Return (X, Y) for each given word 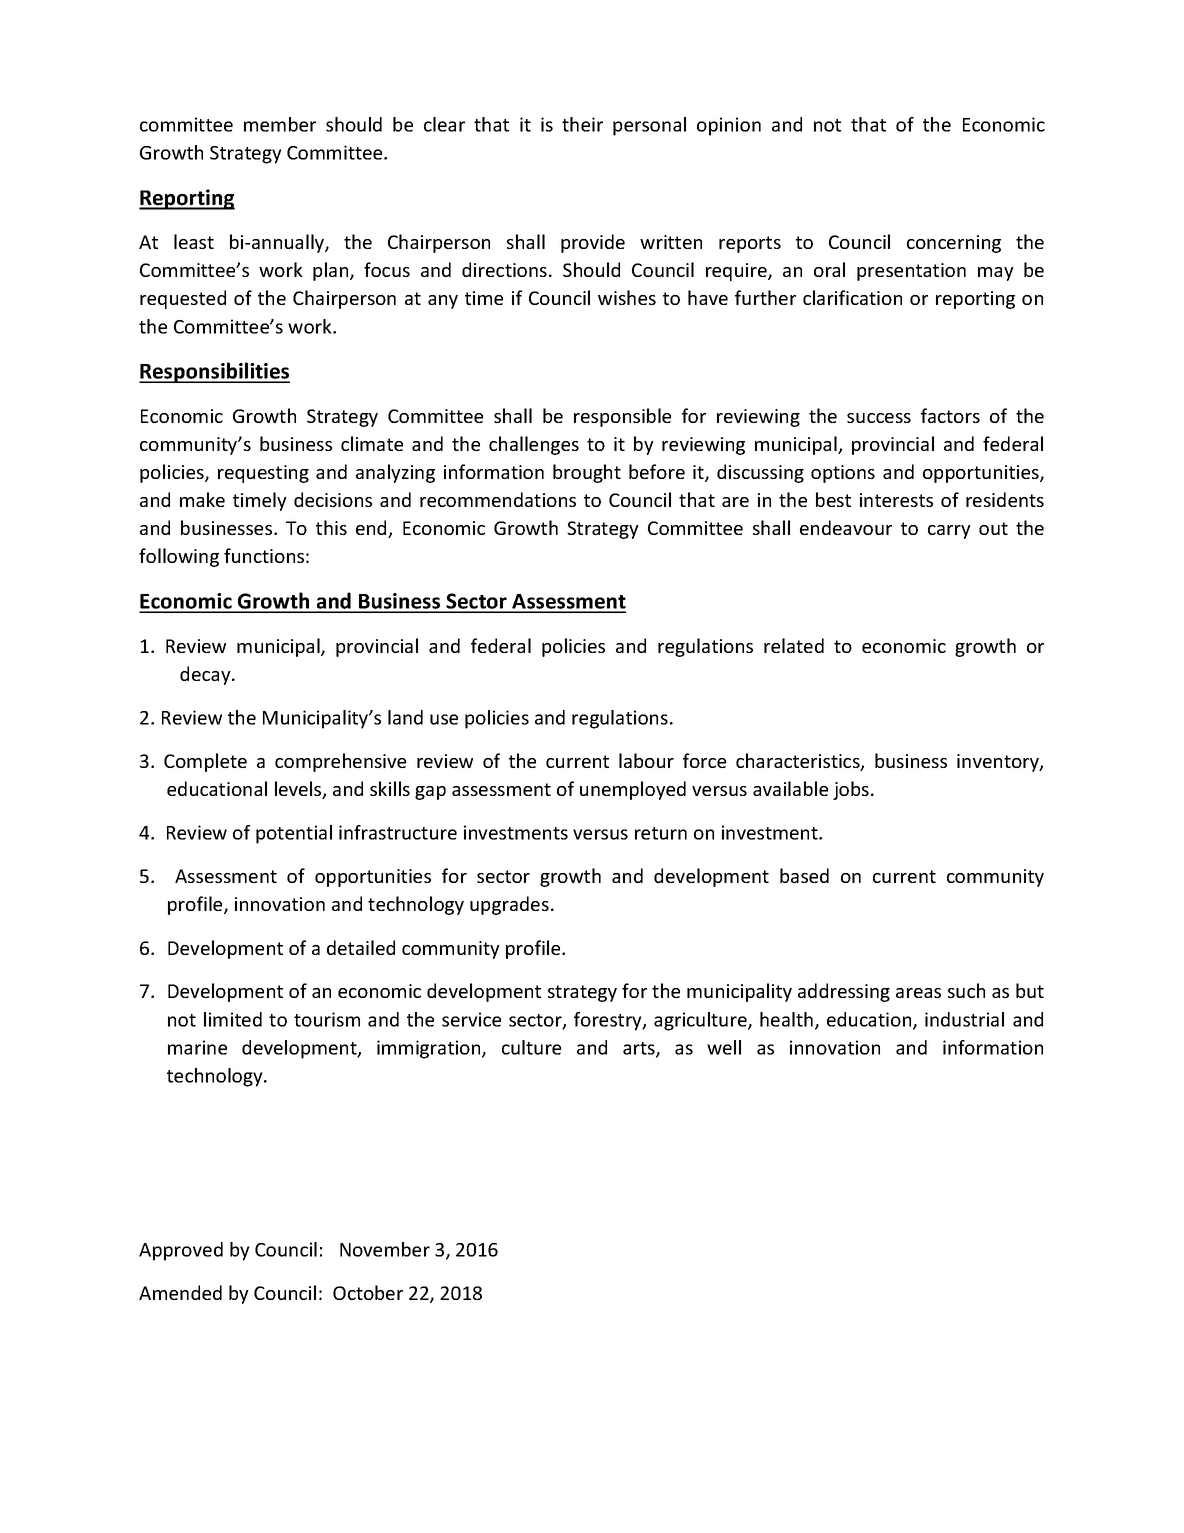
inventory (999, 763)
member (280, 124)
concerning (954, 244)
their (582, 124)
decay (206, 675)
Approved (181, 1251)
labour (646, 760)
